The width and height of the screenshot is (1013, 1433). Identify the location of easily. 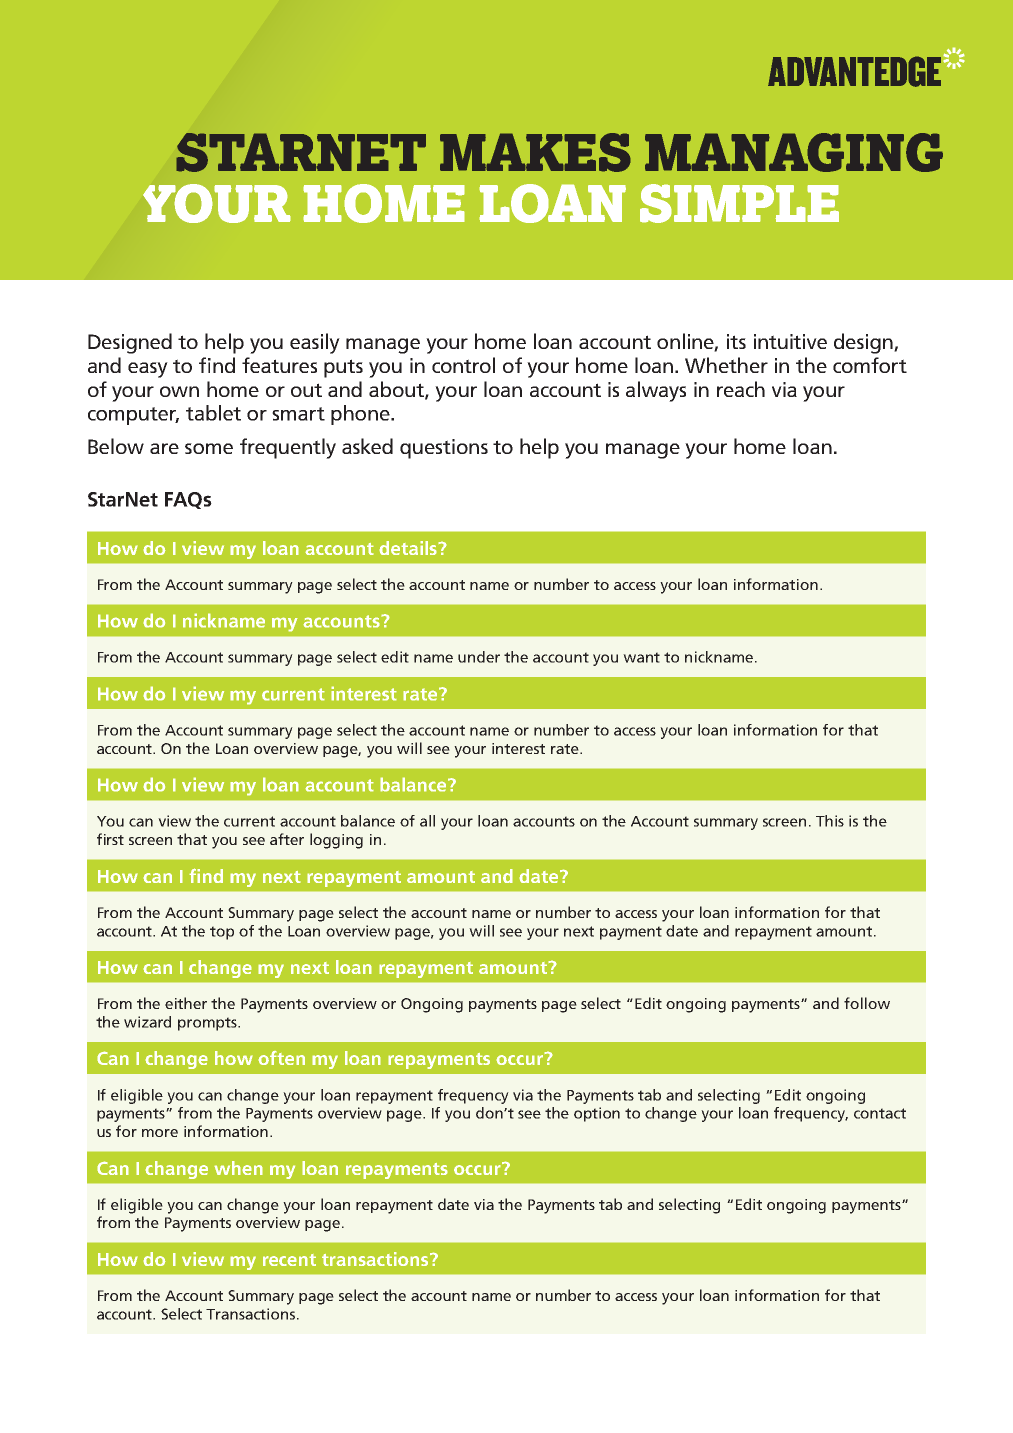
(315, 343).
